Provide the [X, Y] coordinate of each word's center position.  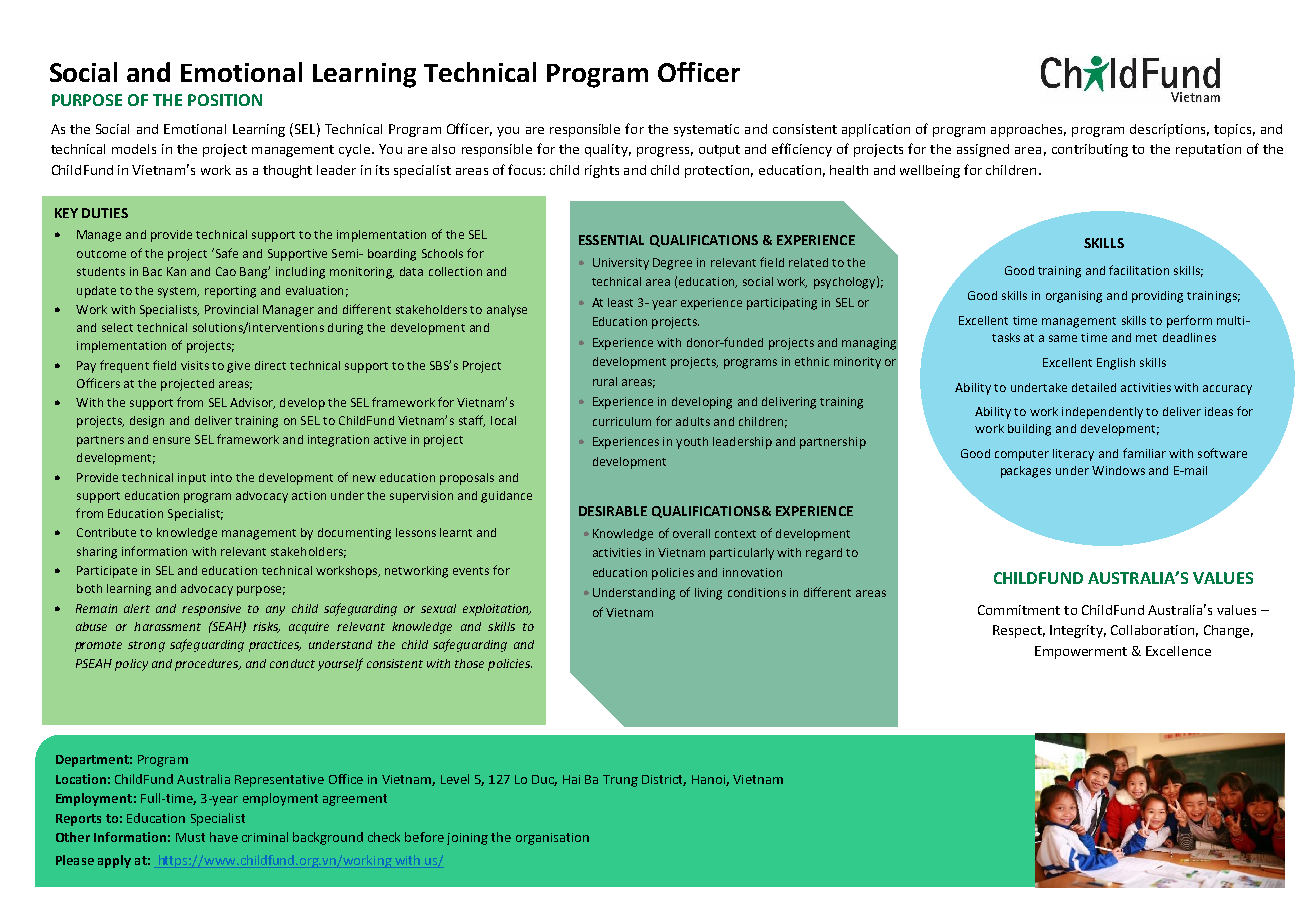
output [719, 151]
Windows [1118, 470]
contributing [1090, 150]
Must [190, 837]
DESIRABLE [613, 511]
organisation [552, 839]
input [192, 479]
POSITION [225, 100]
